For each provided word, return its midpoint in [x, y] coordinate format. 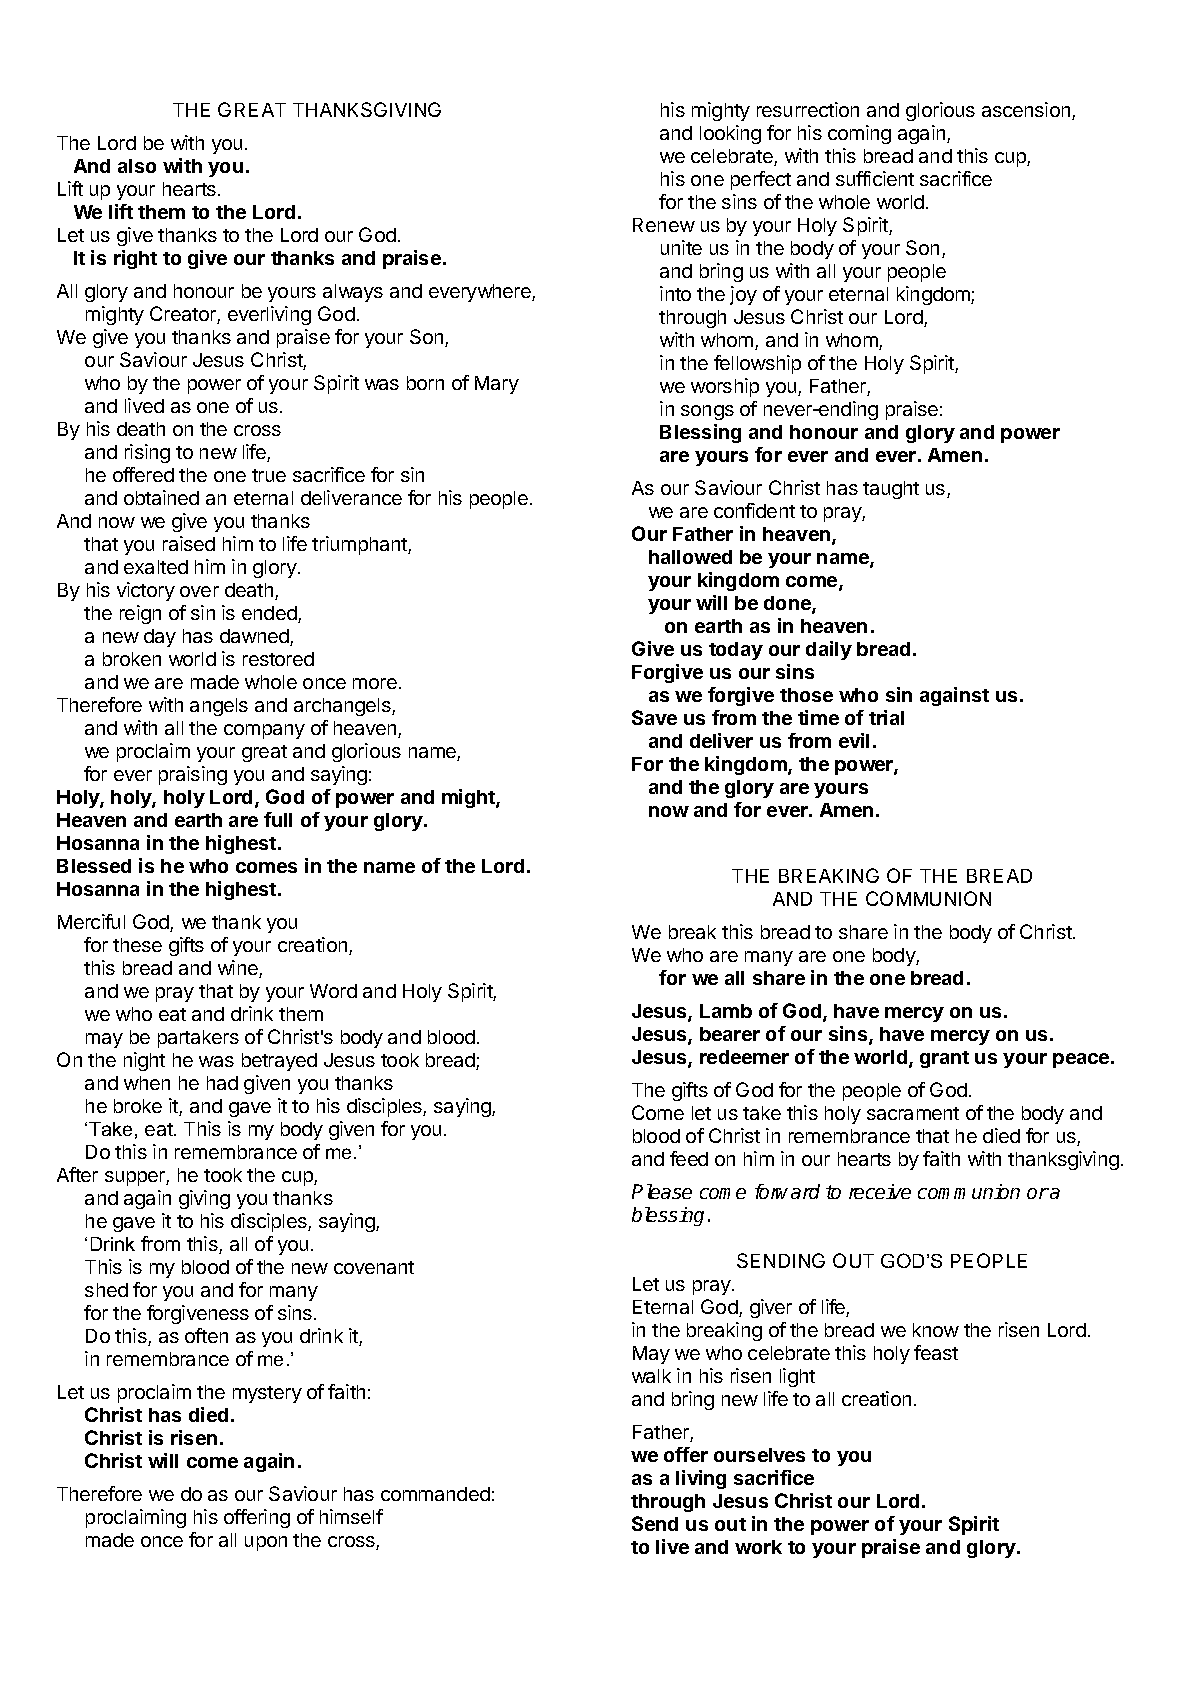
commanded [435, 1494]
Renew [664, 225]
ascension [1026, 109]
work [758, 1547]
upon [266, 1543]
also [137, 166]
